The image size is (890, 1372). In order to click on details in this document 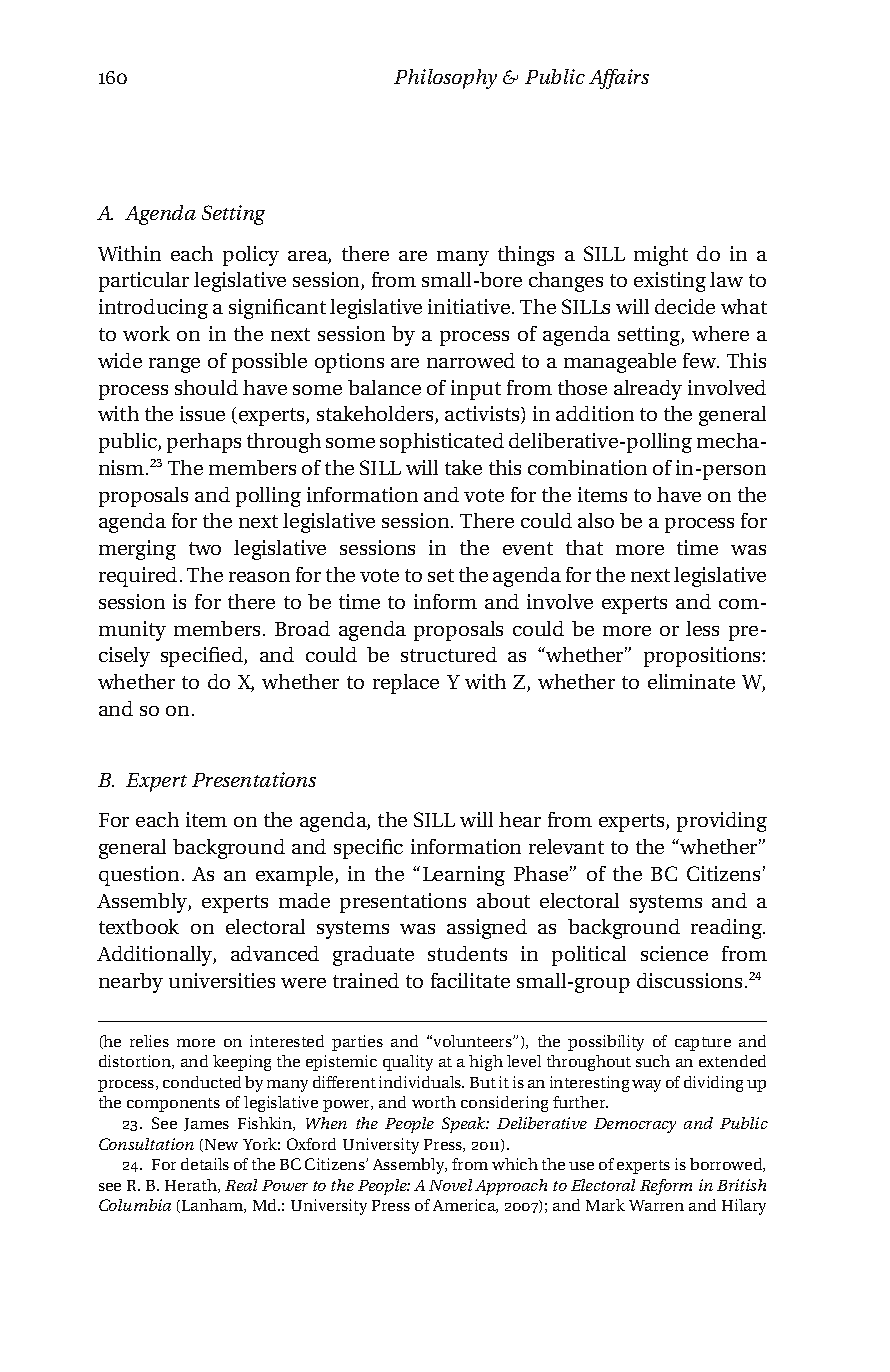, I will do `click(205, 1164)`.
